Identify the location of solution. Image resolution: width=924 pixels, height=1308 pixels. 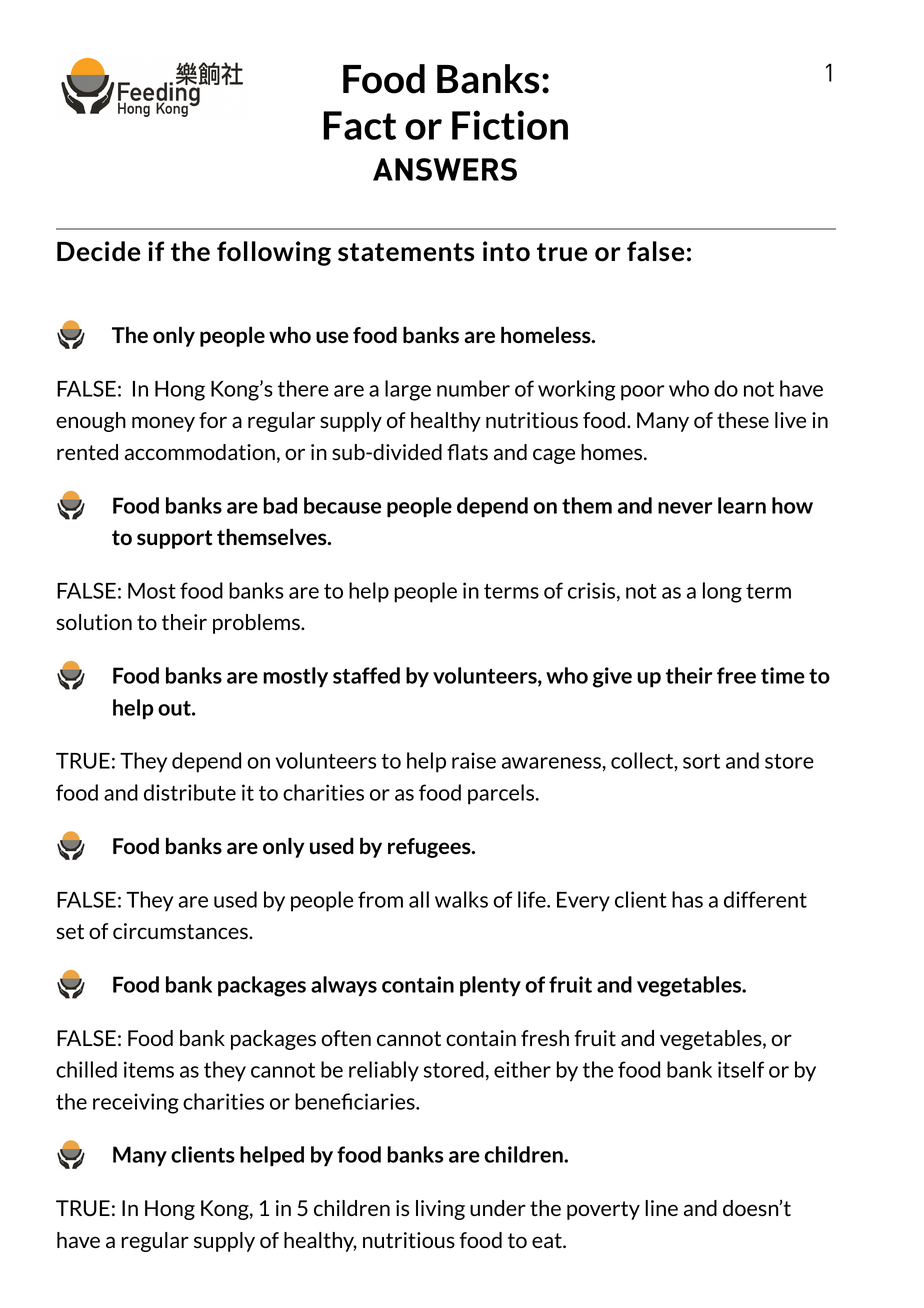
(94, 622).
